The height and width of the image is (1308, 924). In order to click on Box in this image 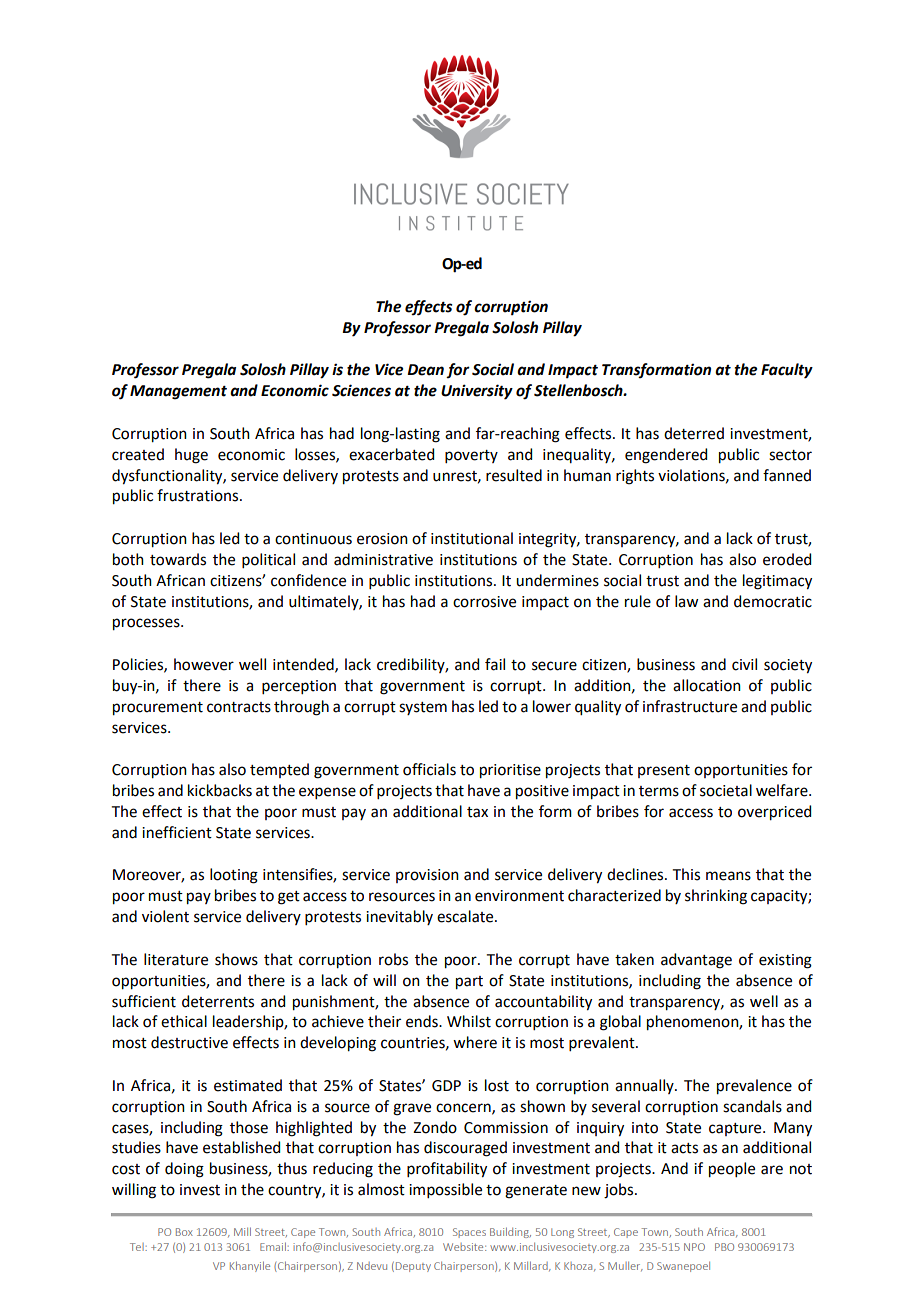, I will do `click(184, 1232)`.
